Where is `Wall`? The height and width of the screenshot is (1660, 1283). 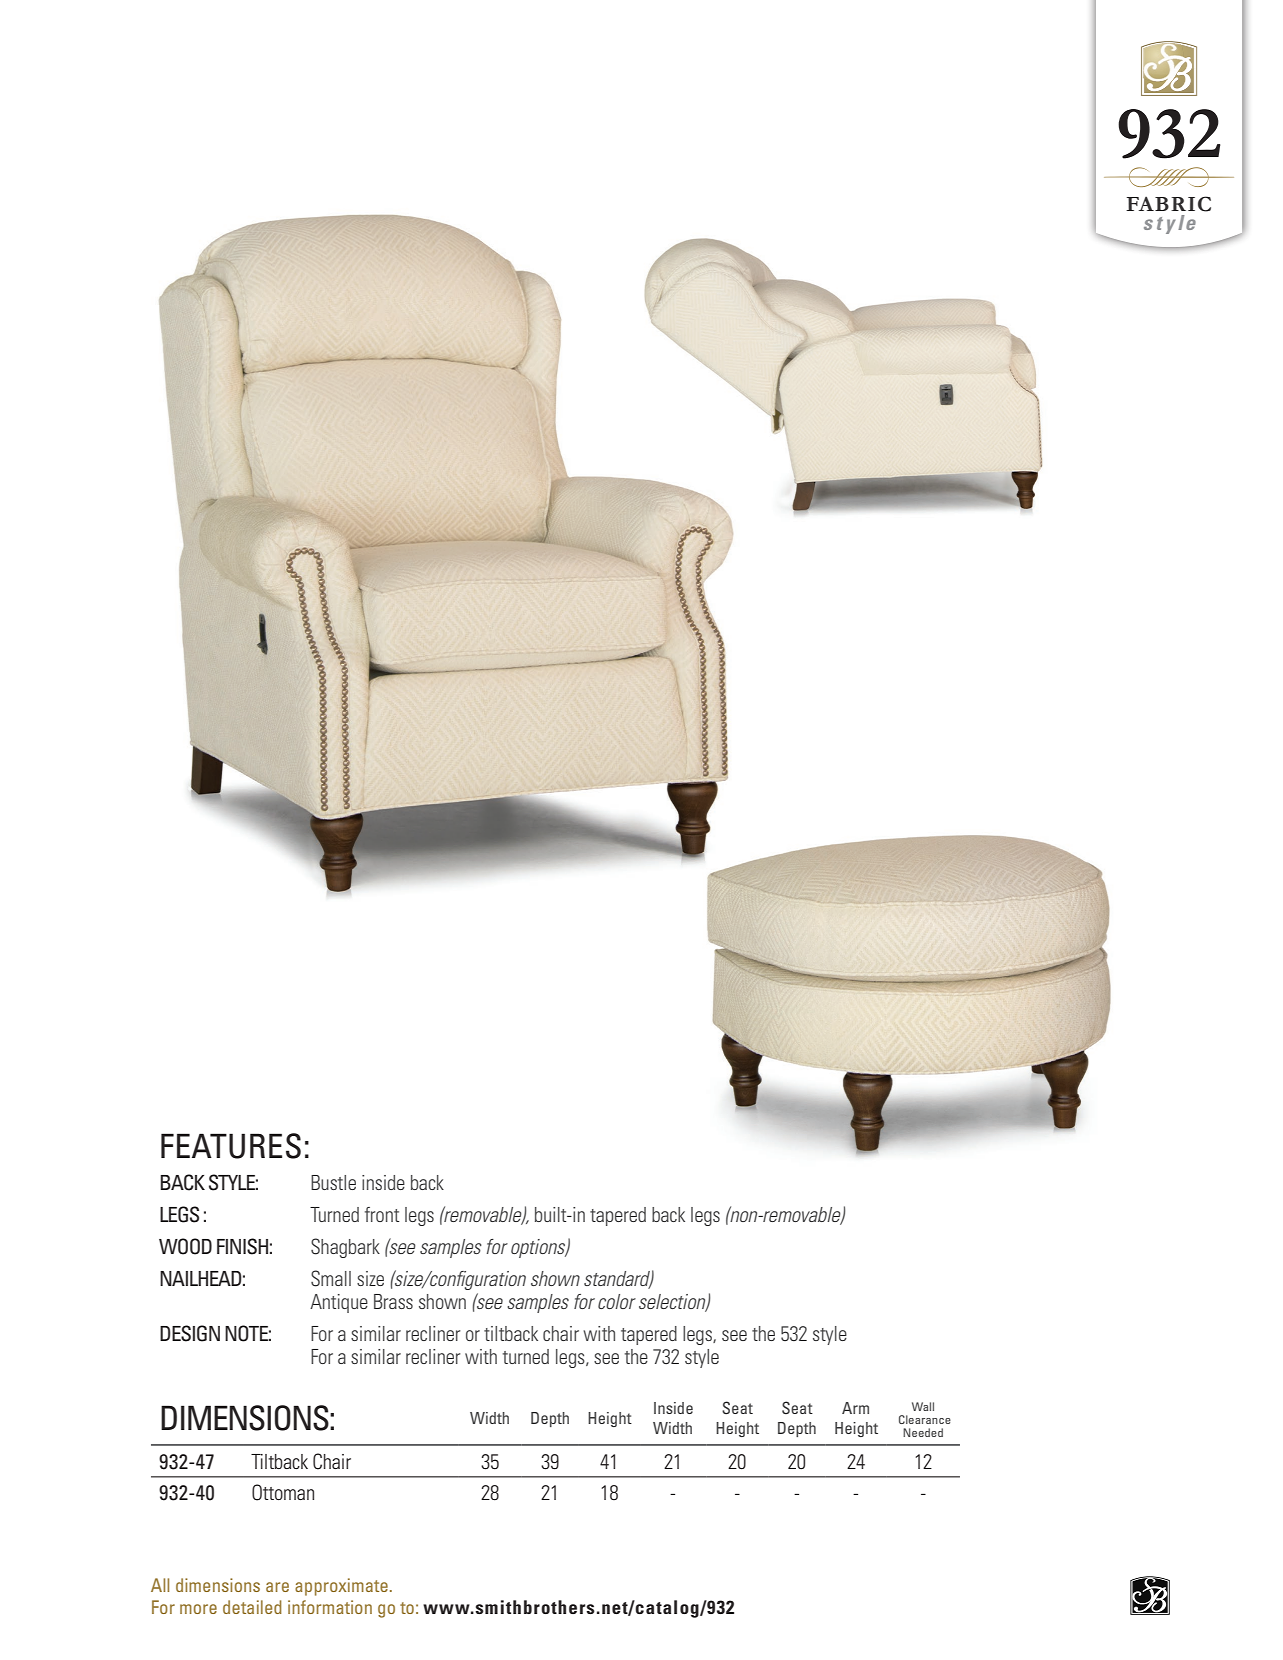 Wall is located at coordinates (923, 1406).
